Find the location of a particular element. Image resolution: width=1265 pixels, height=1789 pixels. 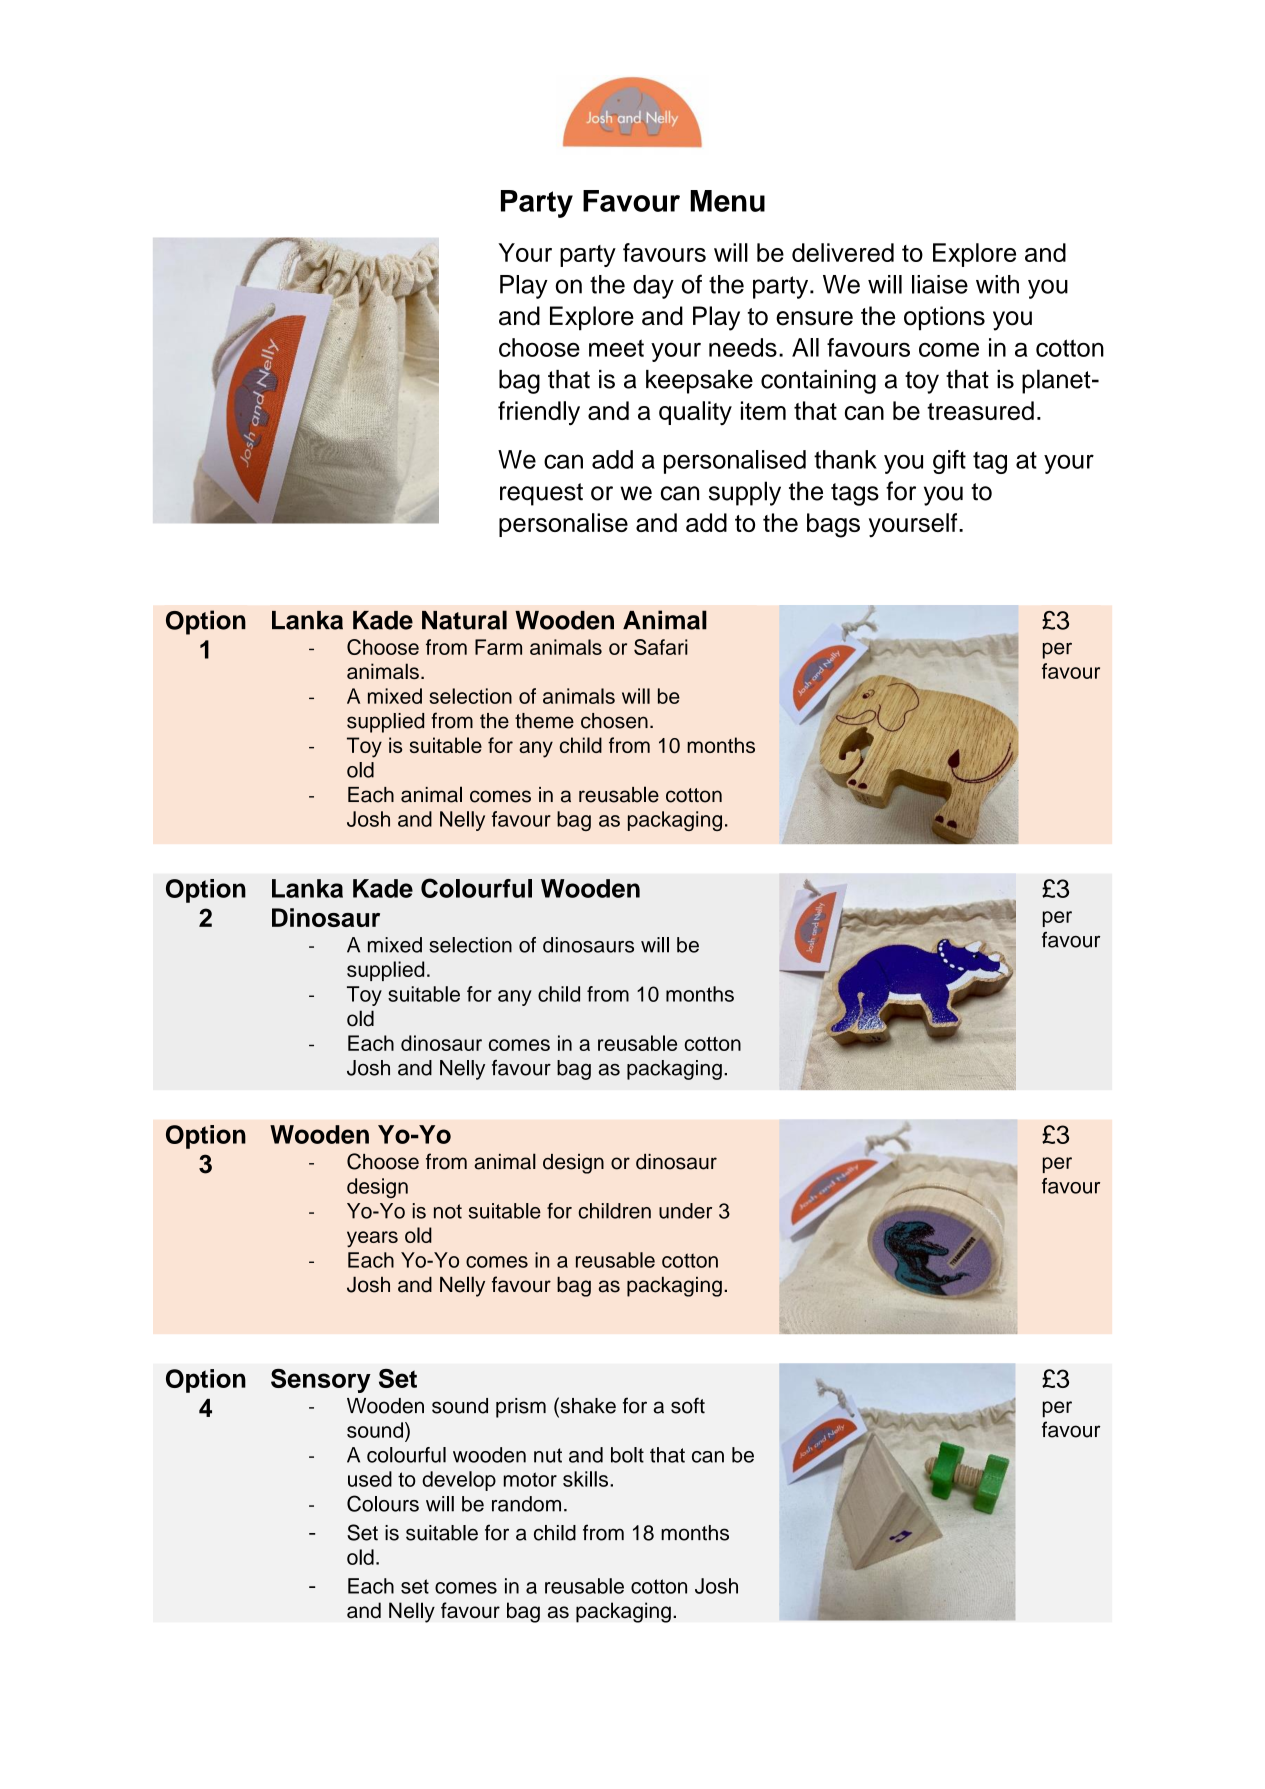

meet is located at coordinates (616, 348).
